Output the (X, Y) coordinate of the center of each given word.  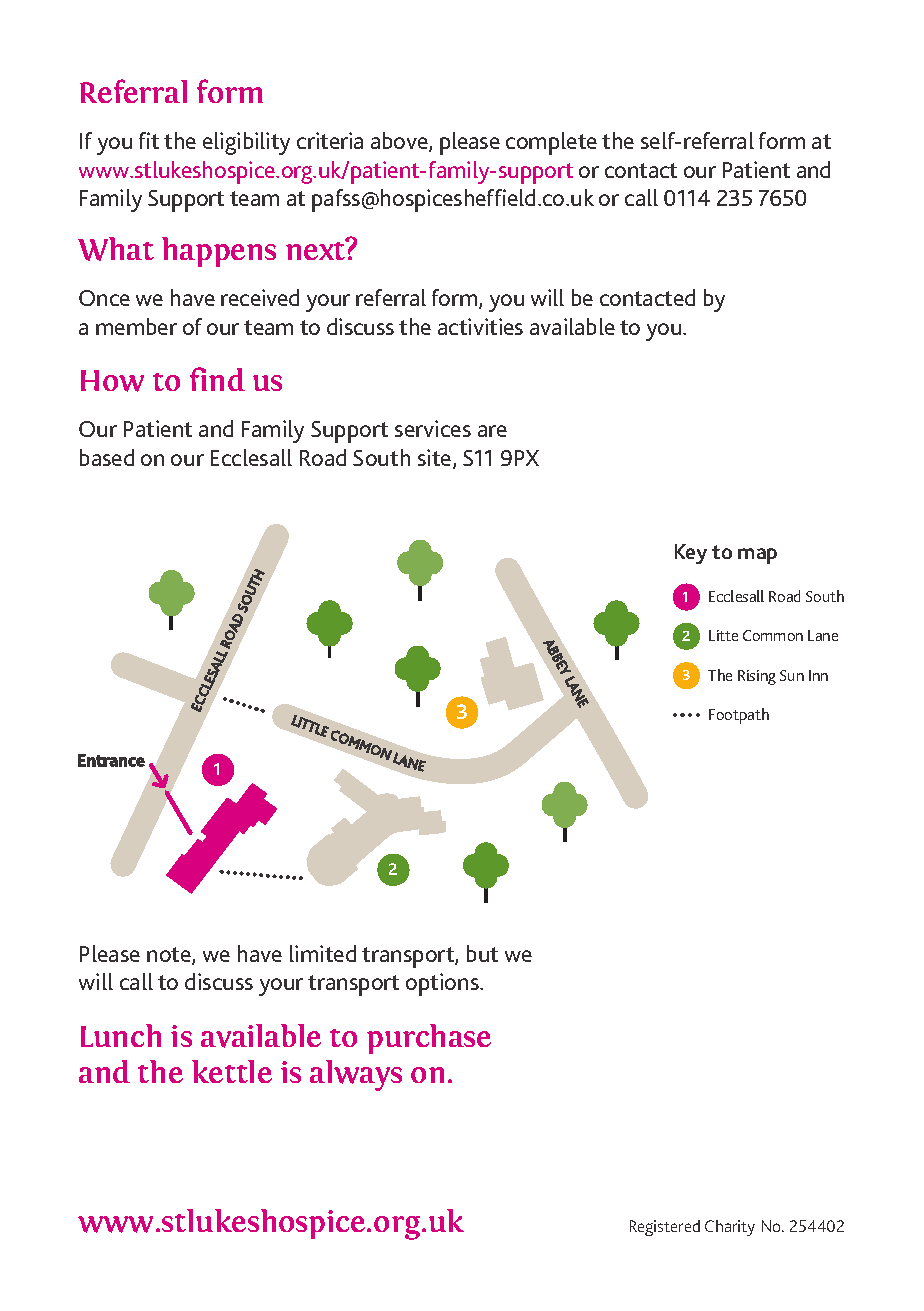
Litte (723, 635)
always (356, 1075)
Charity (730, 1228)
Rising (757, 677)
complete (551, 143)
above (400, 142)
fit (149, 140)
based (107, 457)
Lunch (121, 1035)
